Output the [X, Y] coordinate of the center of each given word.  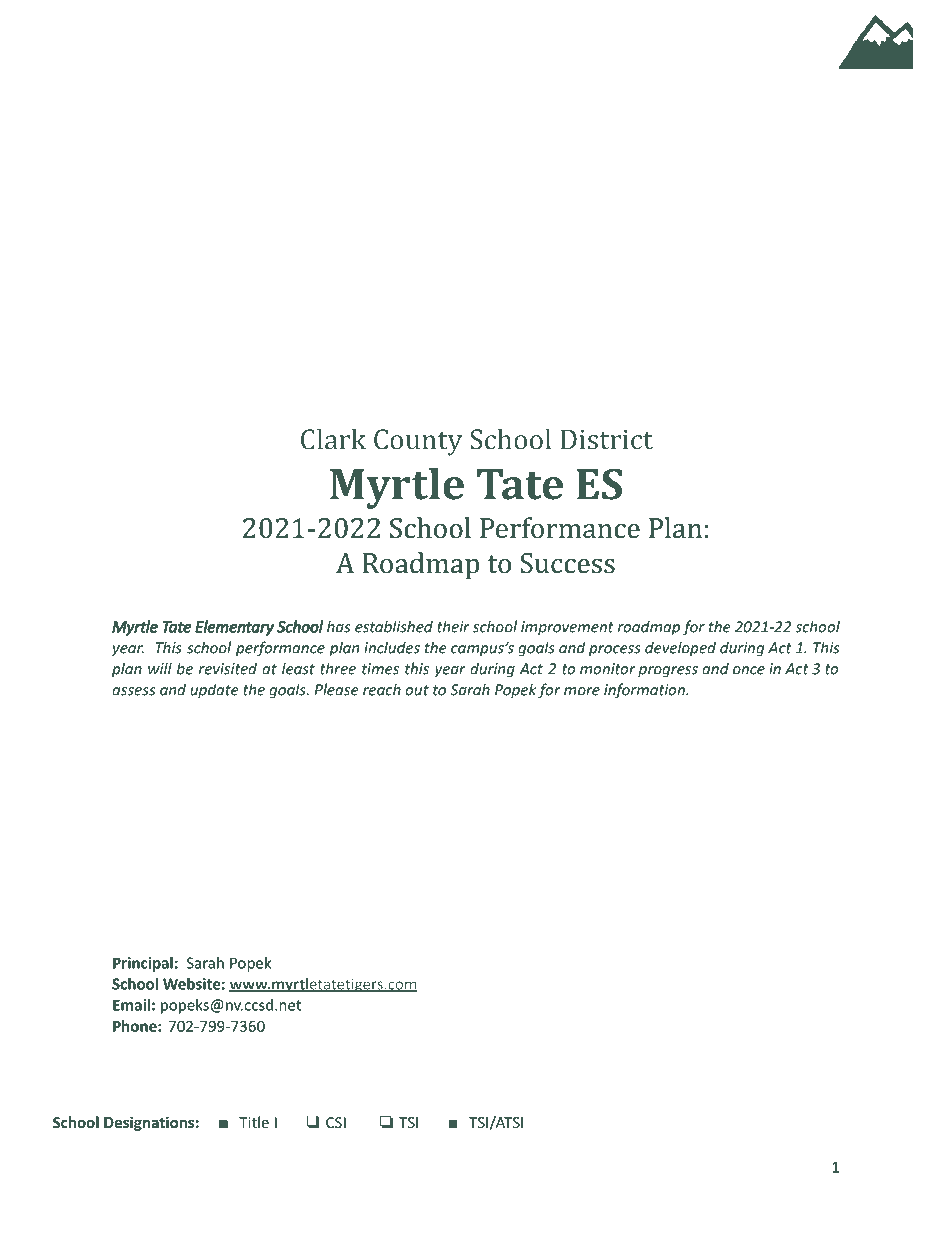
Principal [143, 964]
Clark [333, 439]
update [214, 691]
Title [254, 1122]
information [645, 691]
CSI [336, 1122]
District [607, 439]
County [418, 442]
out [417, 690]
